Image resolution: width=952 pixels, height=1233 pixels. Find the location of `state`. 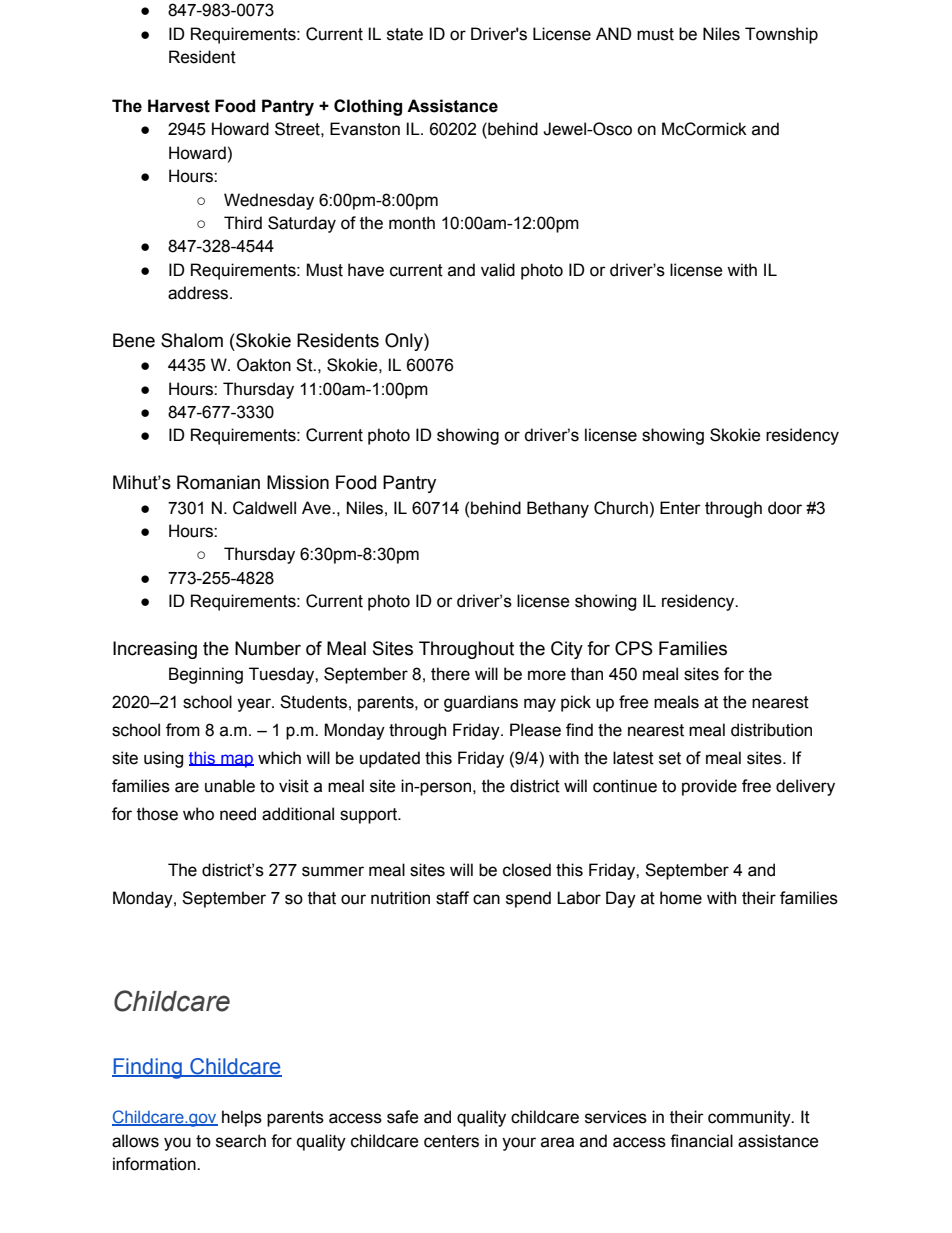

state is located at coordinates (405, 34).
